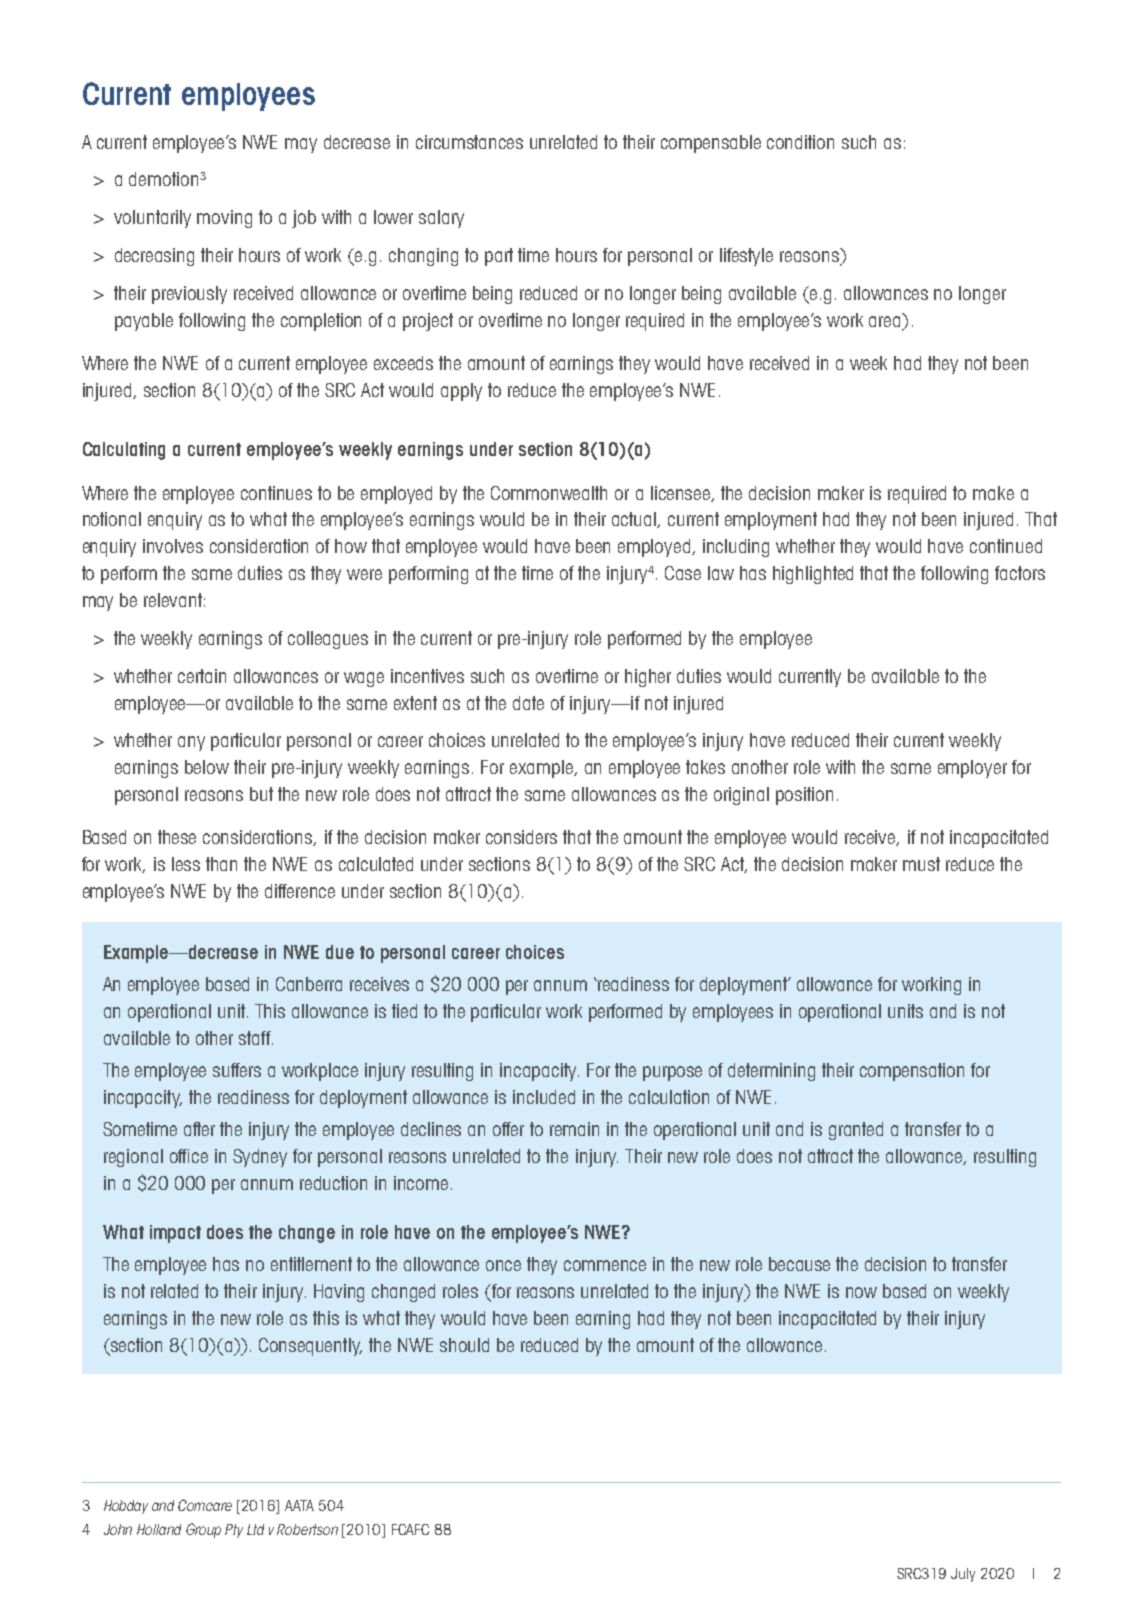 Image resolution: width=1143 pixels, height=1617 pixels. Describe the element at coordinates (574, 1129) in the screenshot. I see `remain` at that location.
